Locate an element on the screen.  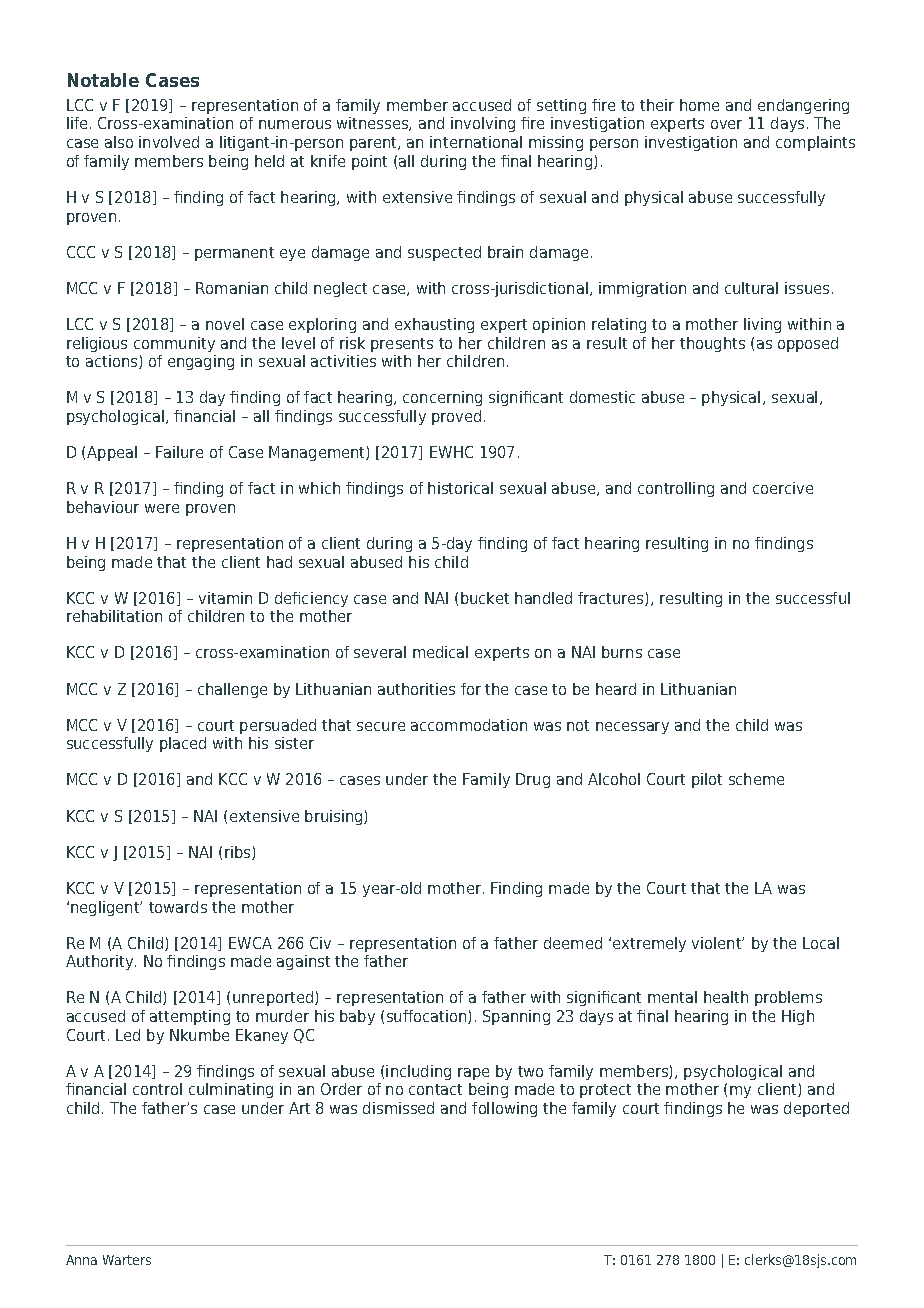
involving is located at coordinates (483, 124).
